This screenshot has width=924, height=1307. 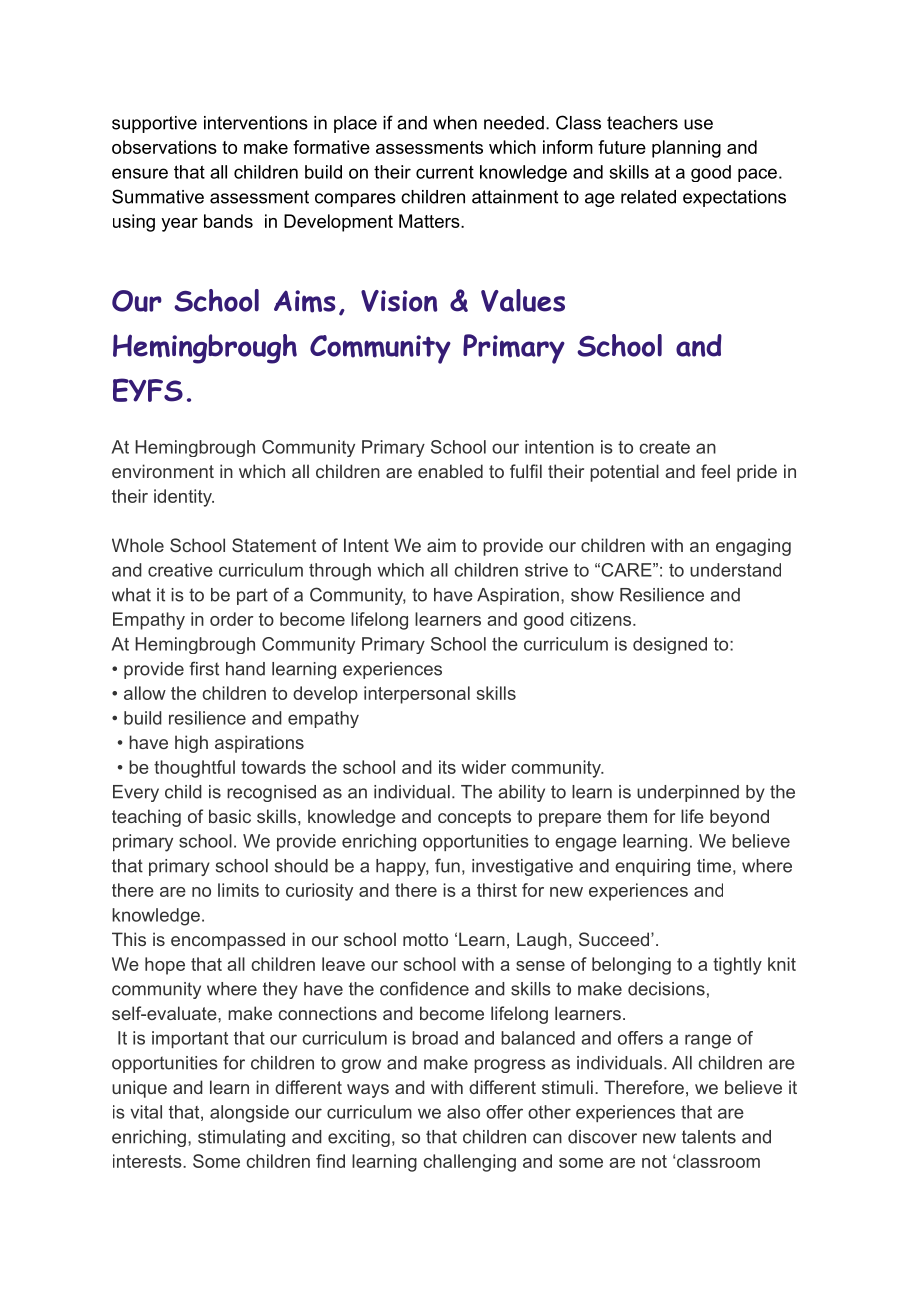 I want to click on current, so click(x=445, y=172).
